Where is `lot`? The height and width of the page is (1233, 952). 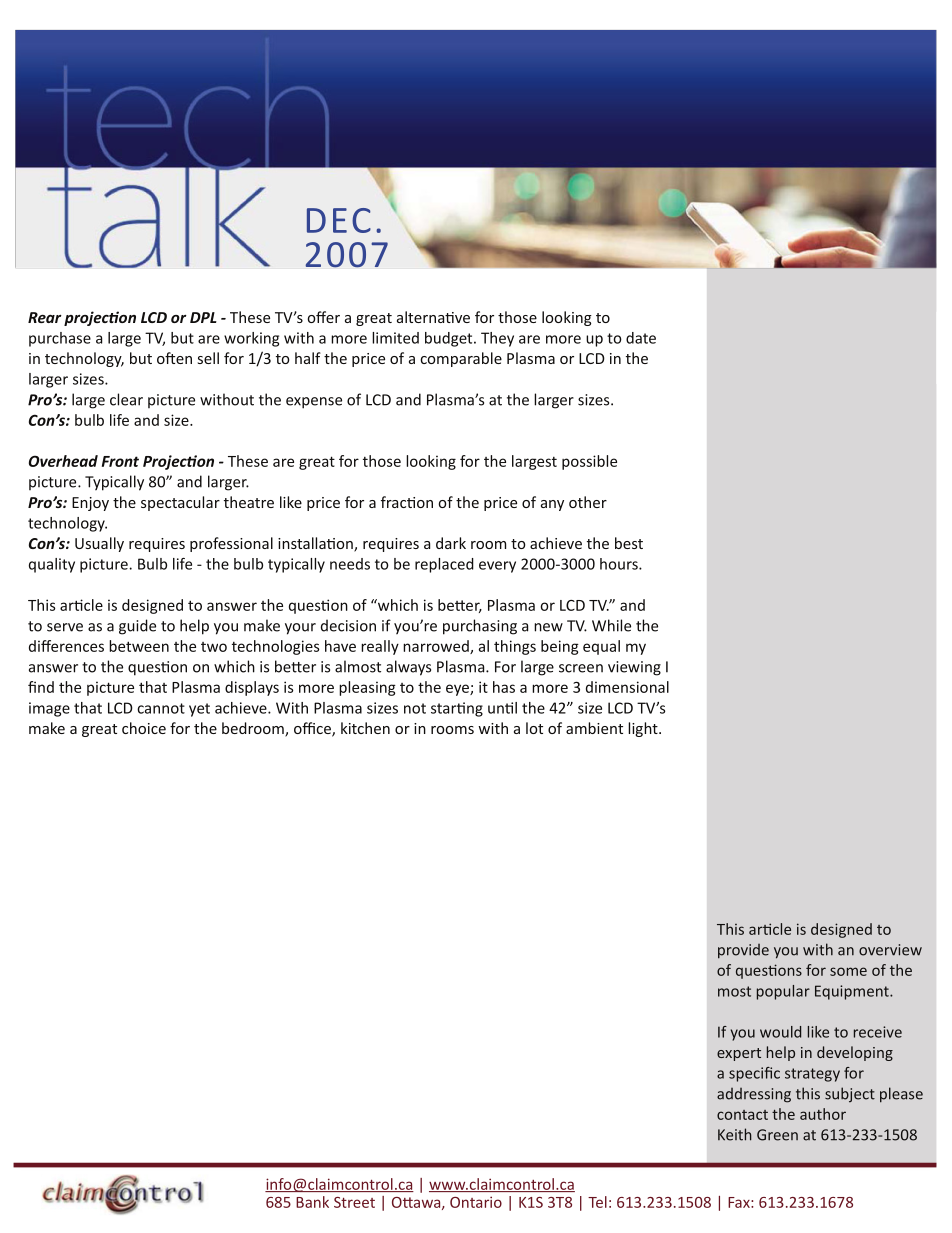 lot is located at coordinates (534, 728).
